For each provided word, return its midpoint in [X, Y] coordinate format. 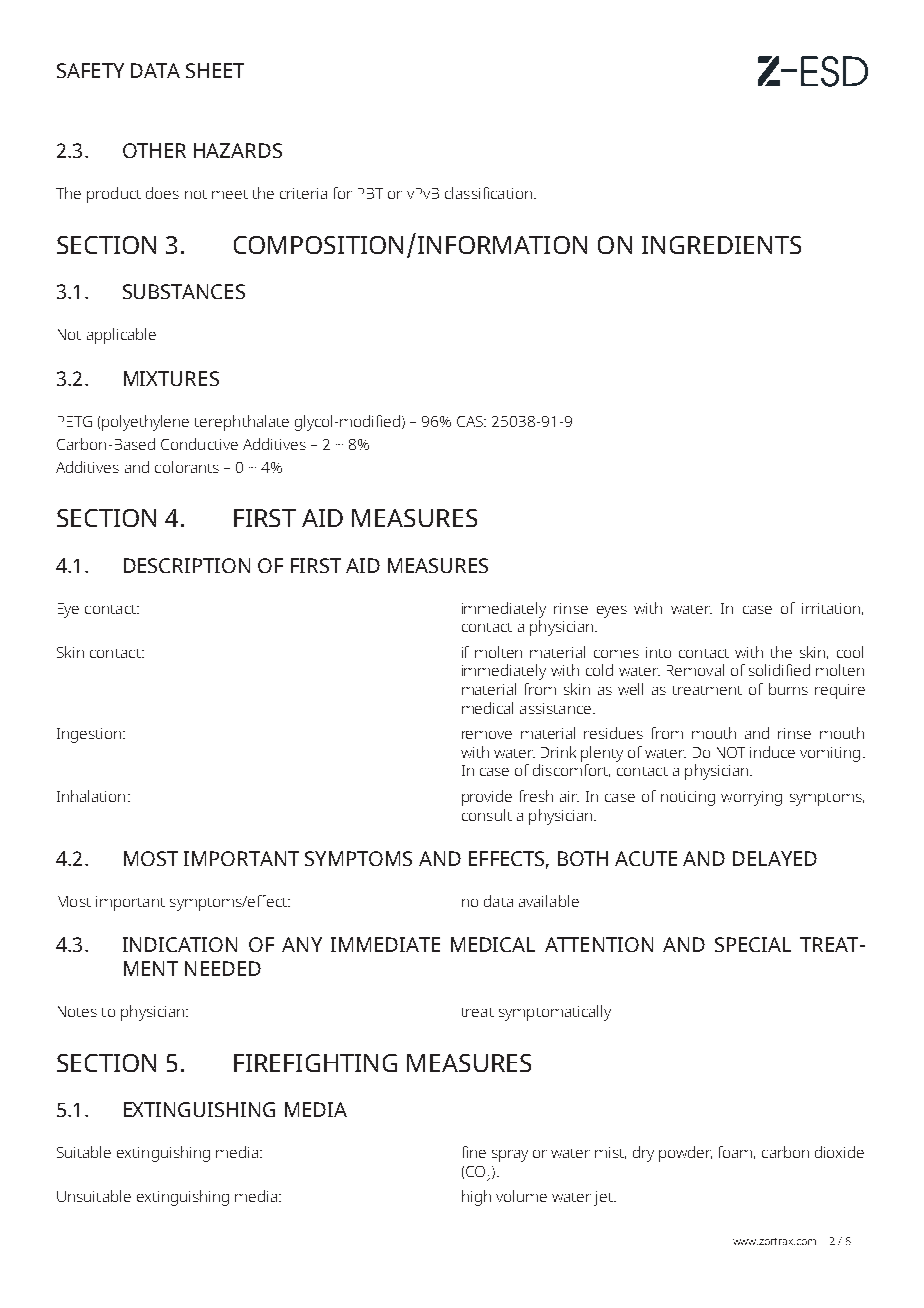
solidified [779, 670]
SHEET [215, 70]
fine [474, 1152]
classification [488, 193]
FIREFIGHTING [315, 1063]
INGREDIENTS [721, 245]
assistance [555, 708]
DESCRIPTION [187, 565]
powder [685, 1154]
